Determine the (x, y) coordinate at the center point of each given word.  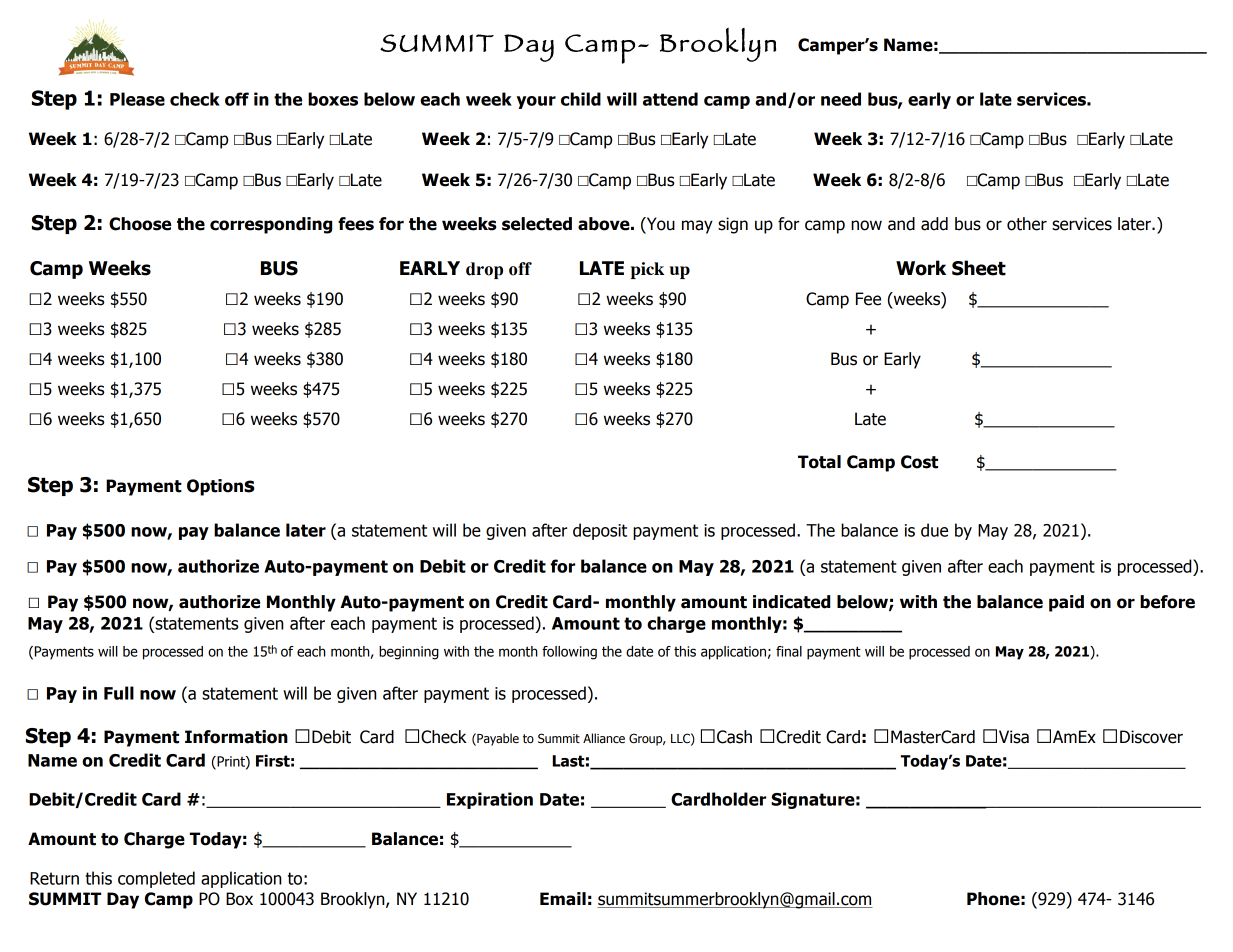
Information (236, 737)
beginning (409, 653)
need (841, 99)
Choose (140, 224)
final (789, 651)
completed (156, 879)
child (581, 99)
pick (647, 270)
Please (137, 99)
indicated (791, 602)
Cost (919, 462)
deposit (600, 531)
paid (1066, 603)
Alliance (604, 738)
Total (819, 462)
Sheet (979, 268)
